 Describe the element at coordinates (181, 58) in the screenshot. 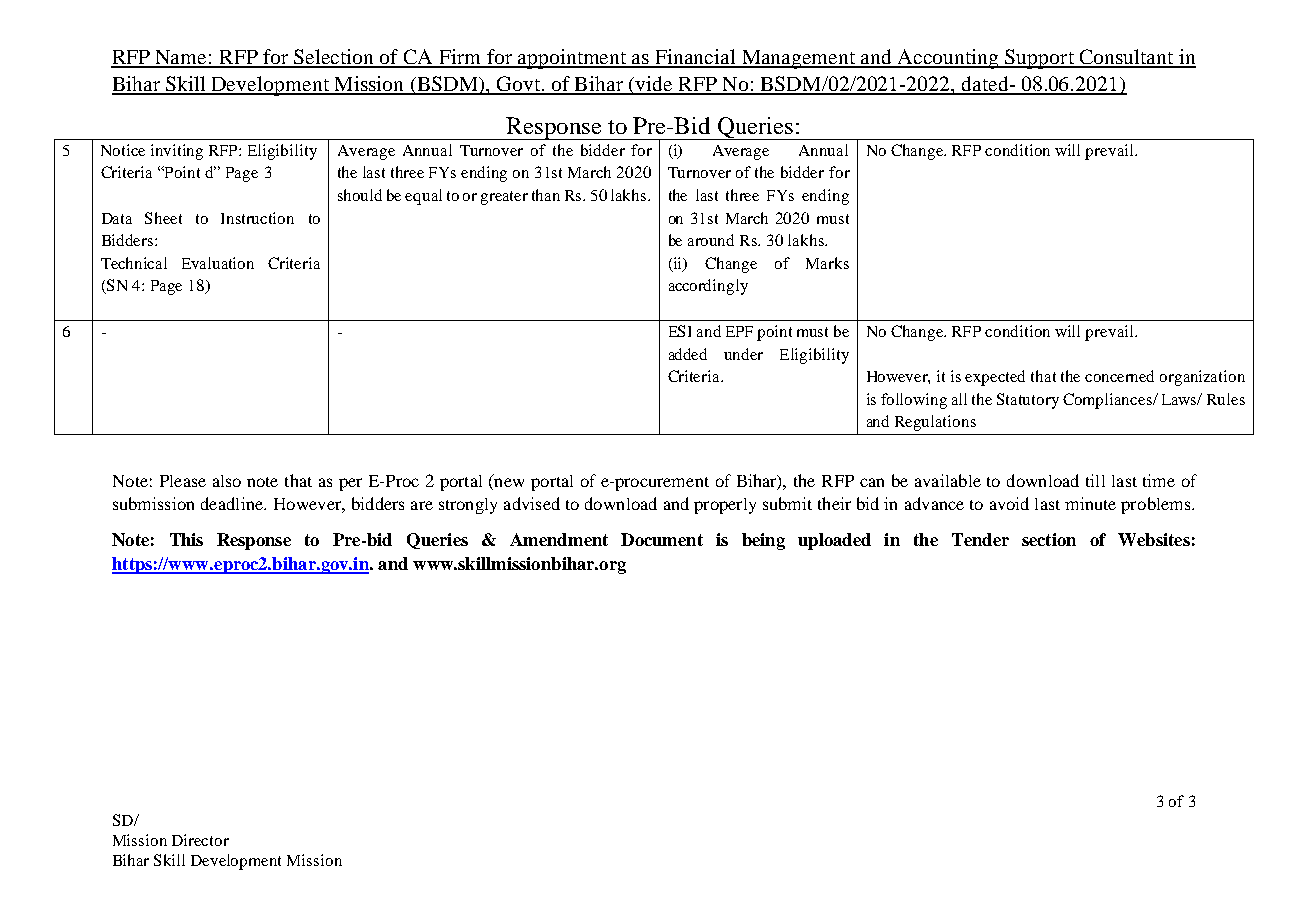

I see `Name` at that location.
